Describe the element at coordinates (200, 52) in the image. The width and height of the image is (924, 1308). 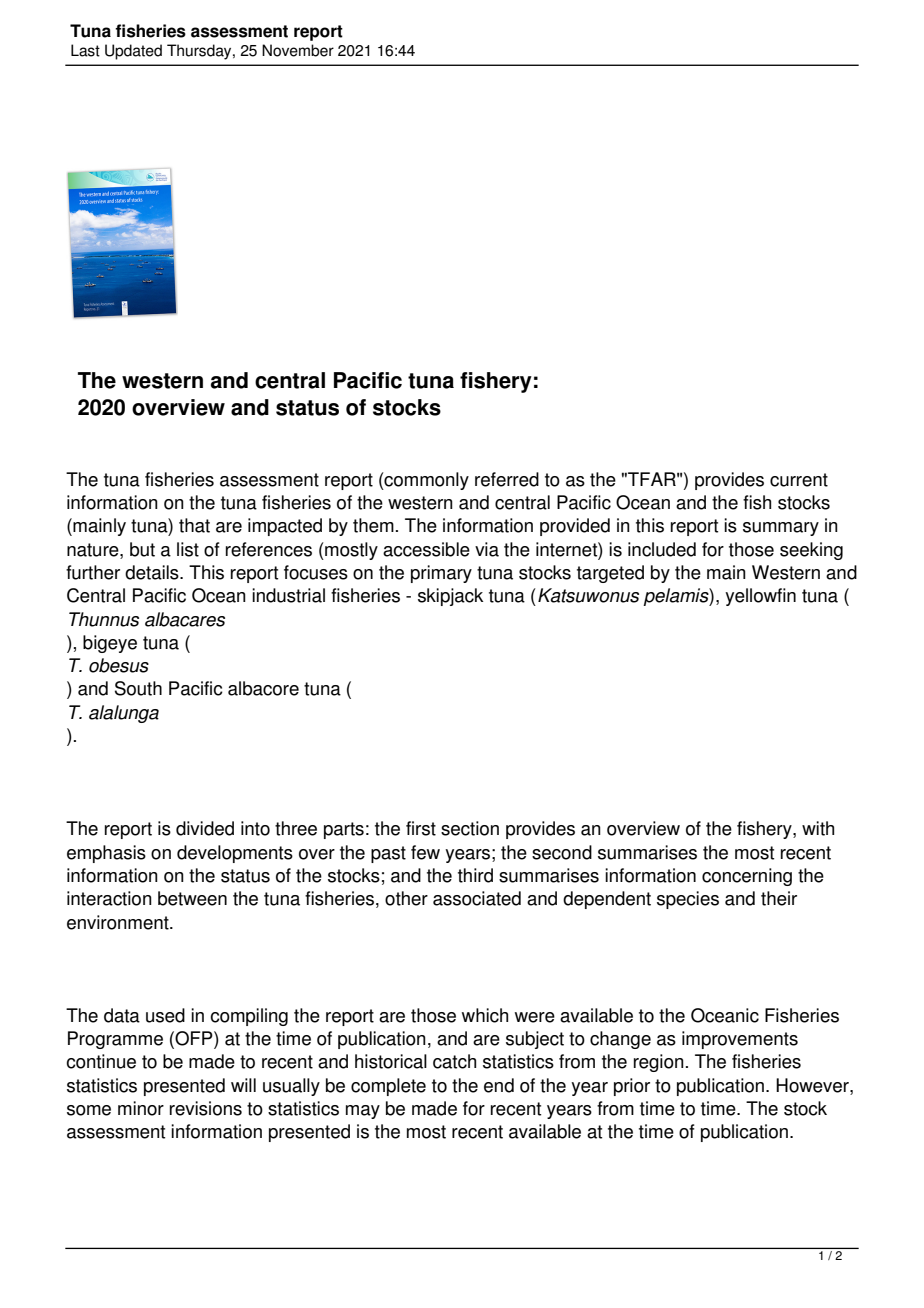
I see `Thursday` at that location.
